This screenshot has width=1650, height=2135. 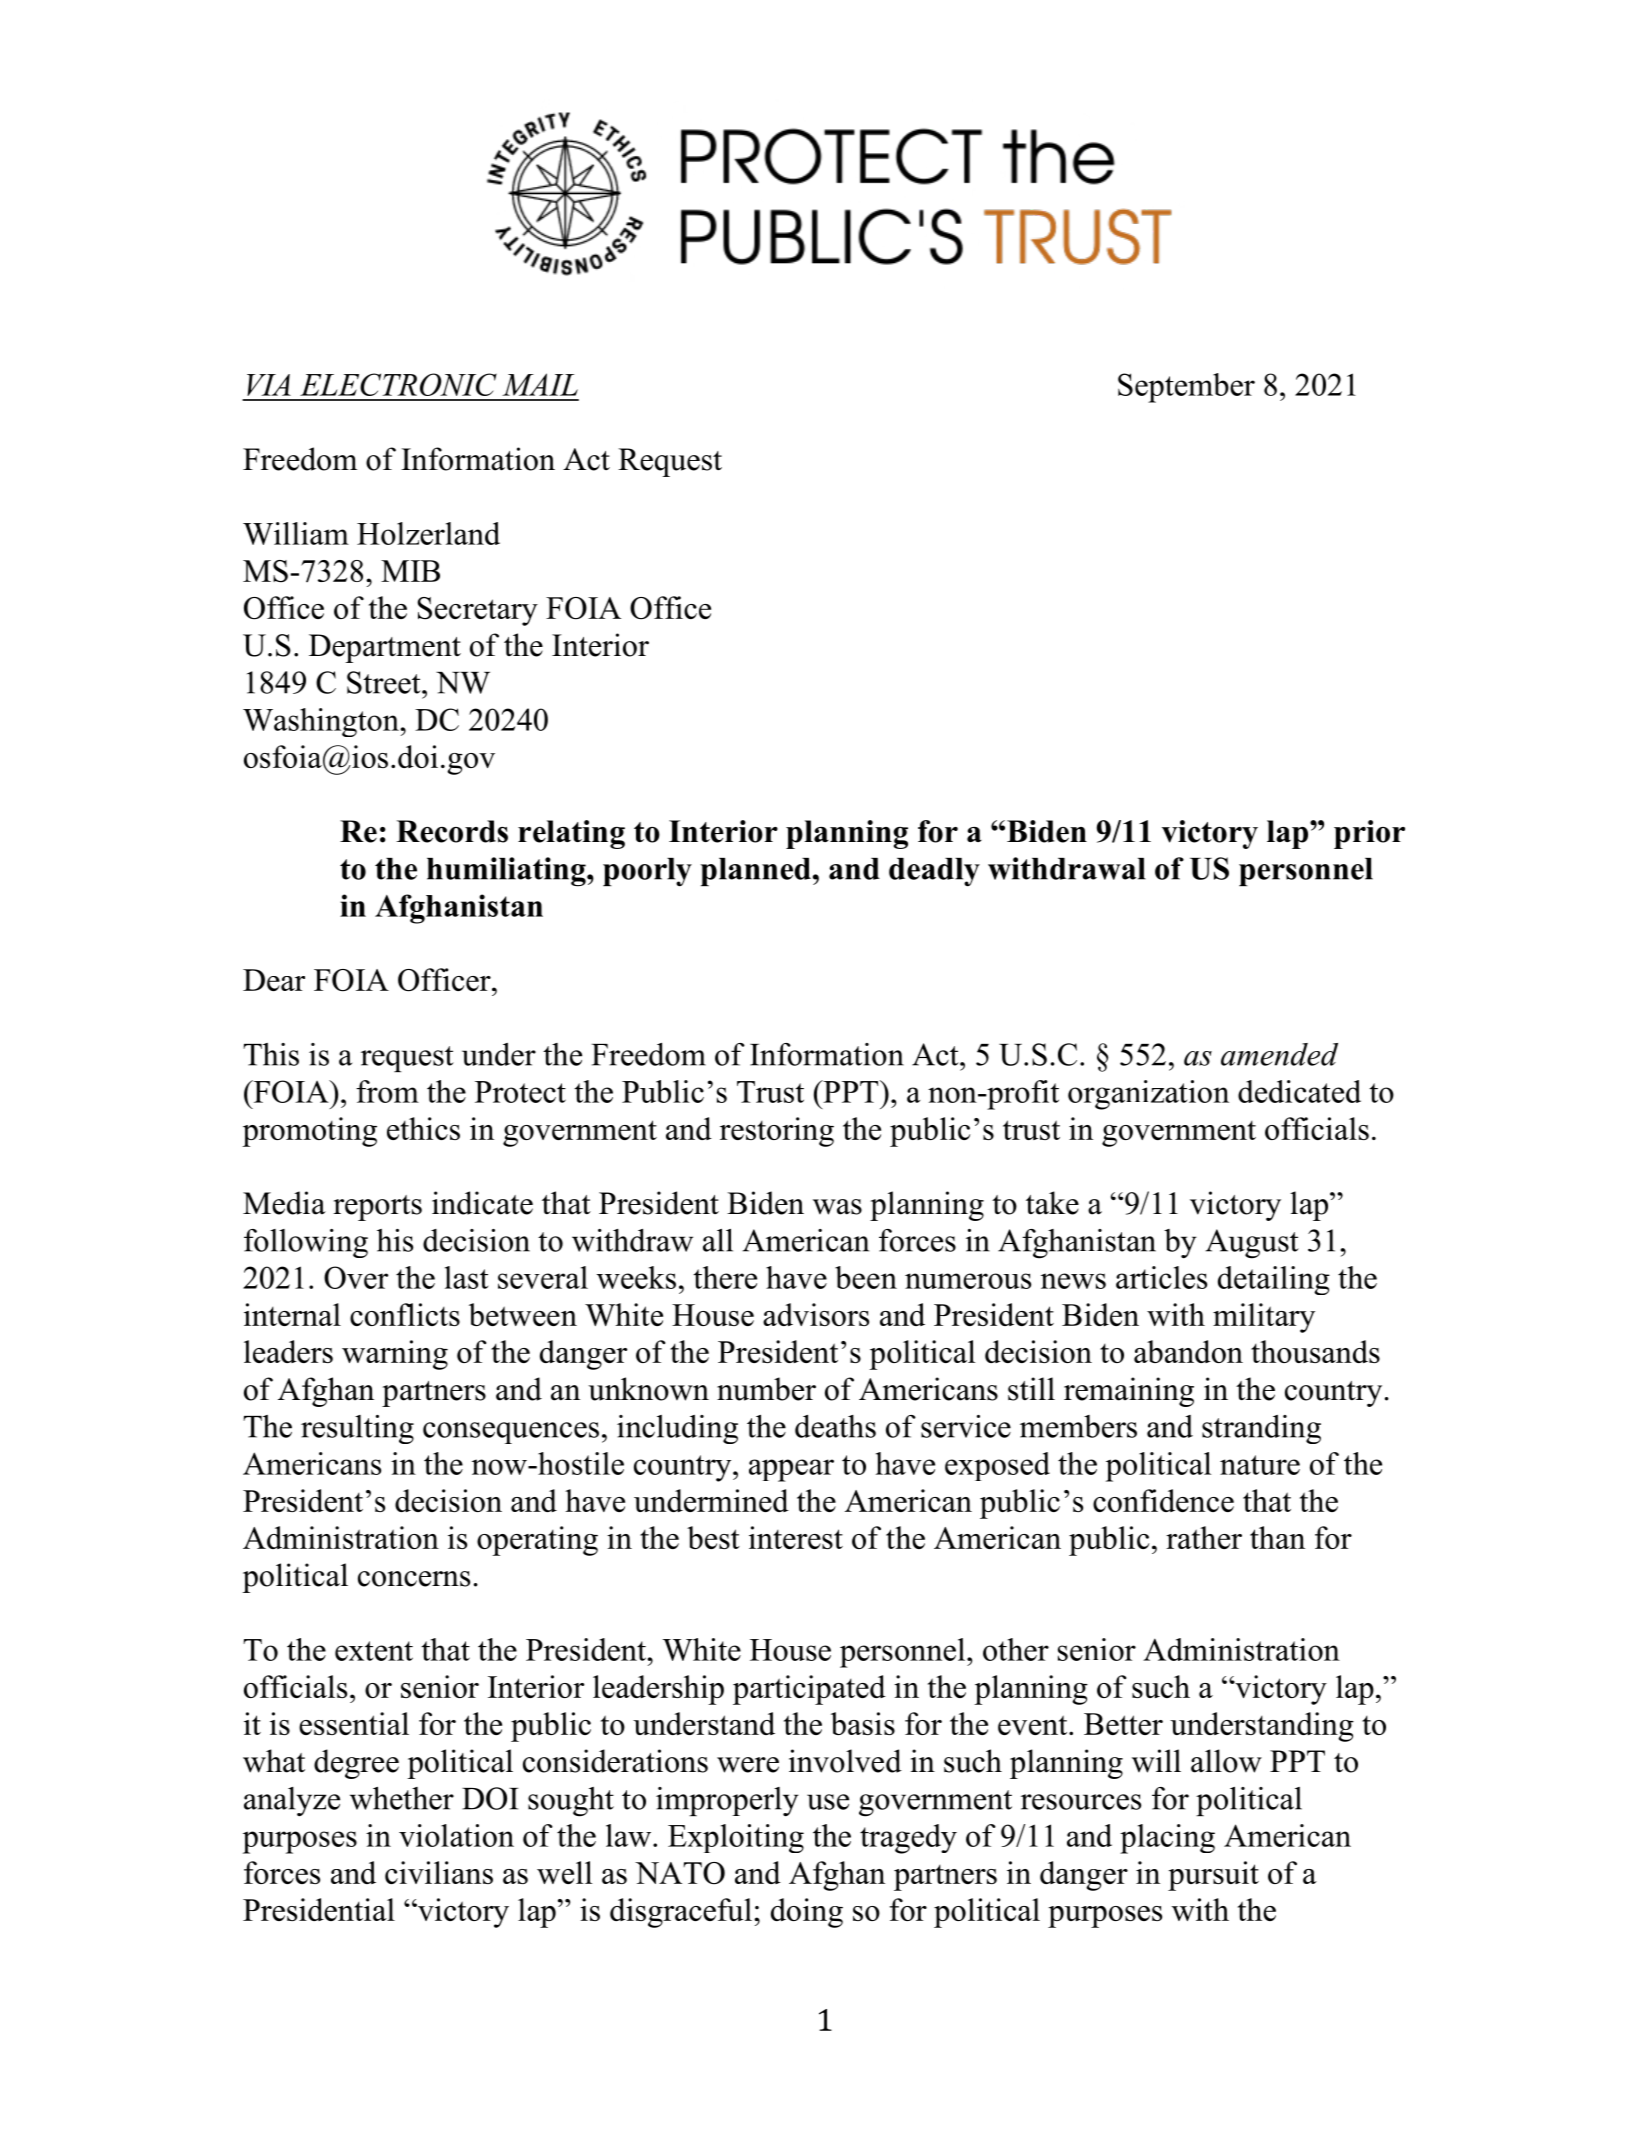 What do you see at coordinates (1299, 1091) in the screenshot?
I see `dedicated` at bounding box center [1299, 1091].
